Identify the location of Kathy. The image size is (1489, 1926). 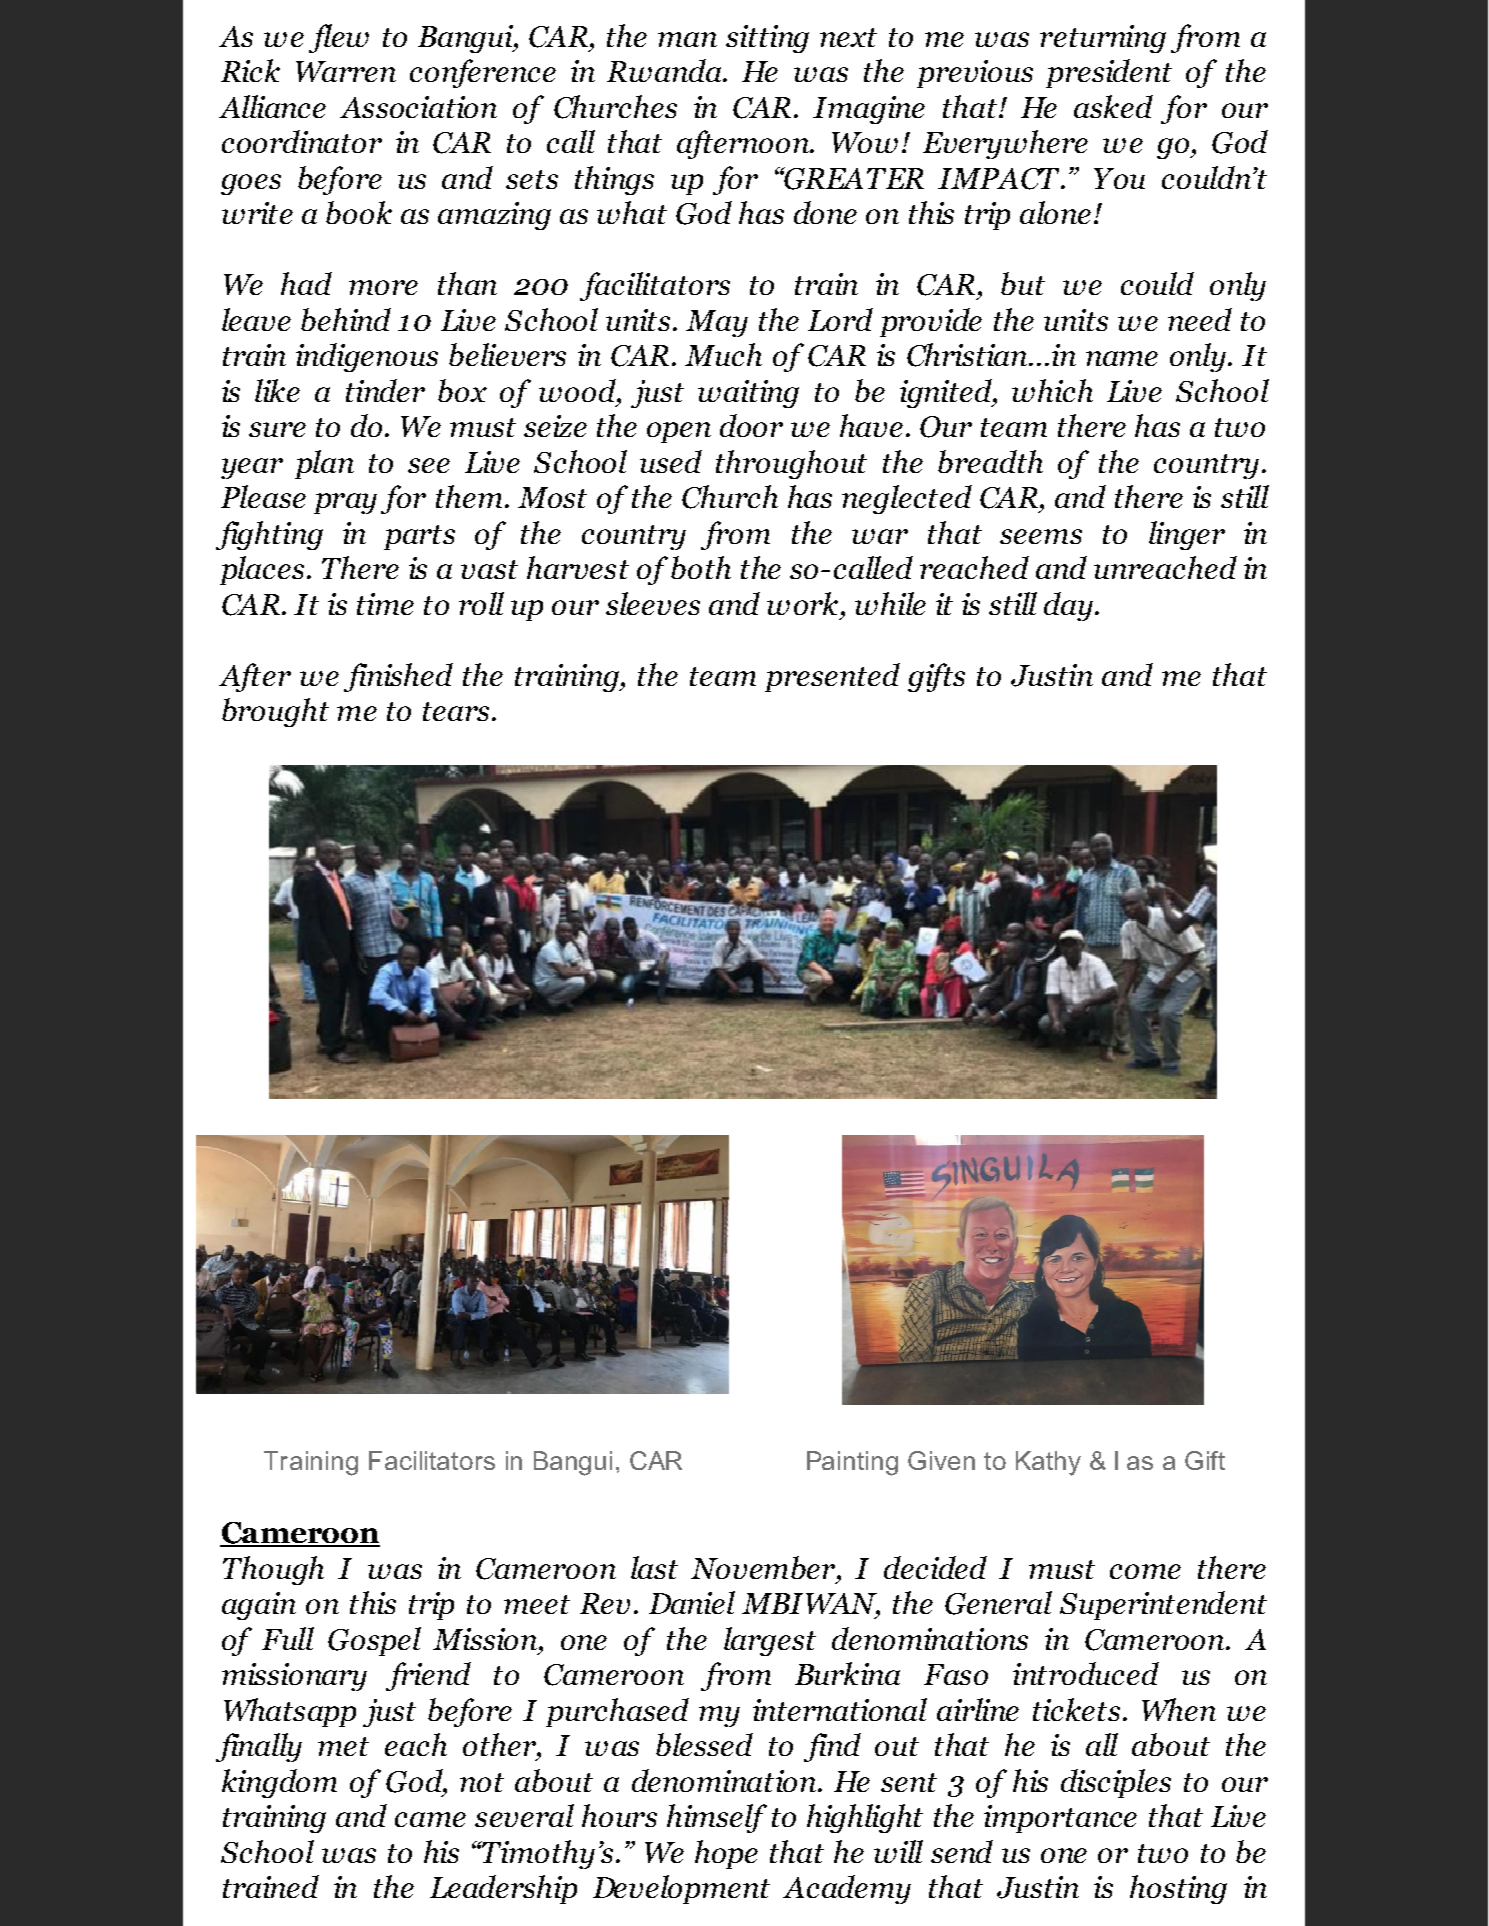
(1048, 1463).
